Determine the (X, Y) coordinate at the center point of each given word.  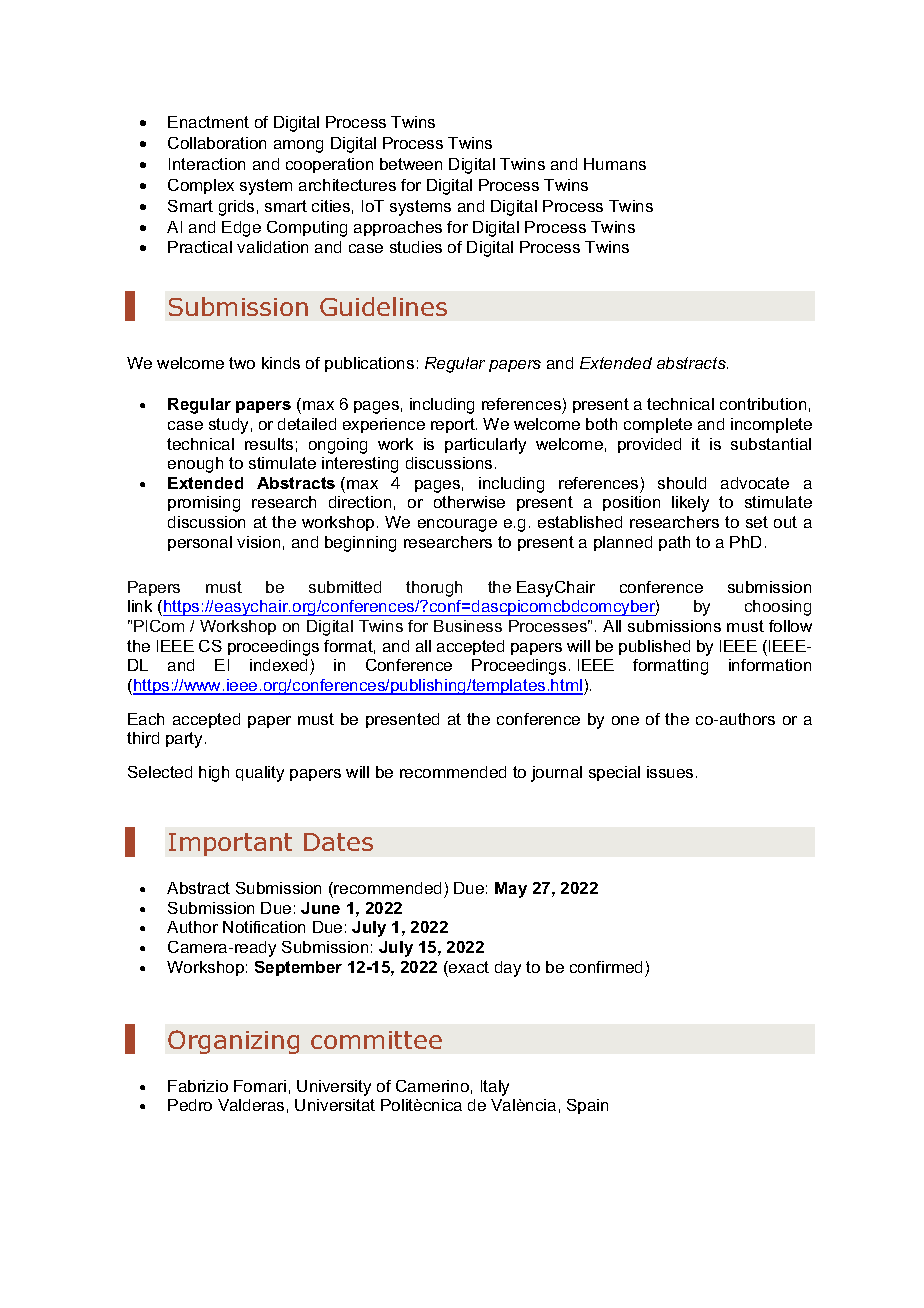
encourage (457, 525)
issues (670, 772)
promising (204, 504)
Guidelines (383, 306)
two (242, 363)
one (625, 720)
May (511, 890)
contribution (763, 404)
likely (690, 504)
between (411, 164)
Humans (615, 164)
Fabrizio (198, 1086)
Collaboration (217, 143)
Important (230, 844)
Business (468, 626)
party (186, 740)
